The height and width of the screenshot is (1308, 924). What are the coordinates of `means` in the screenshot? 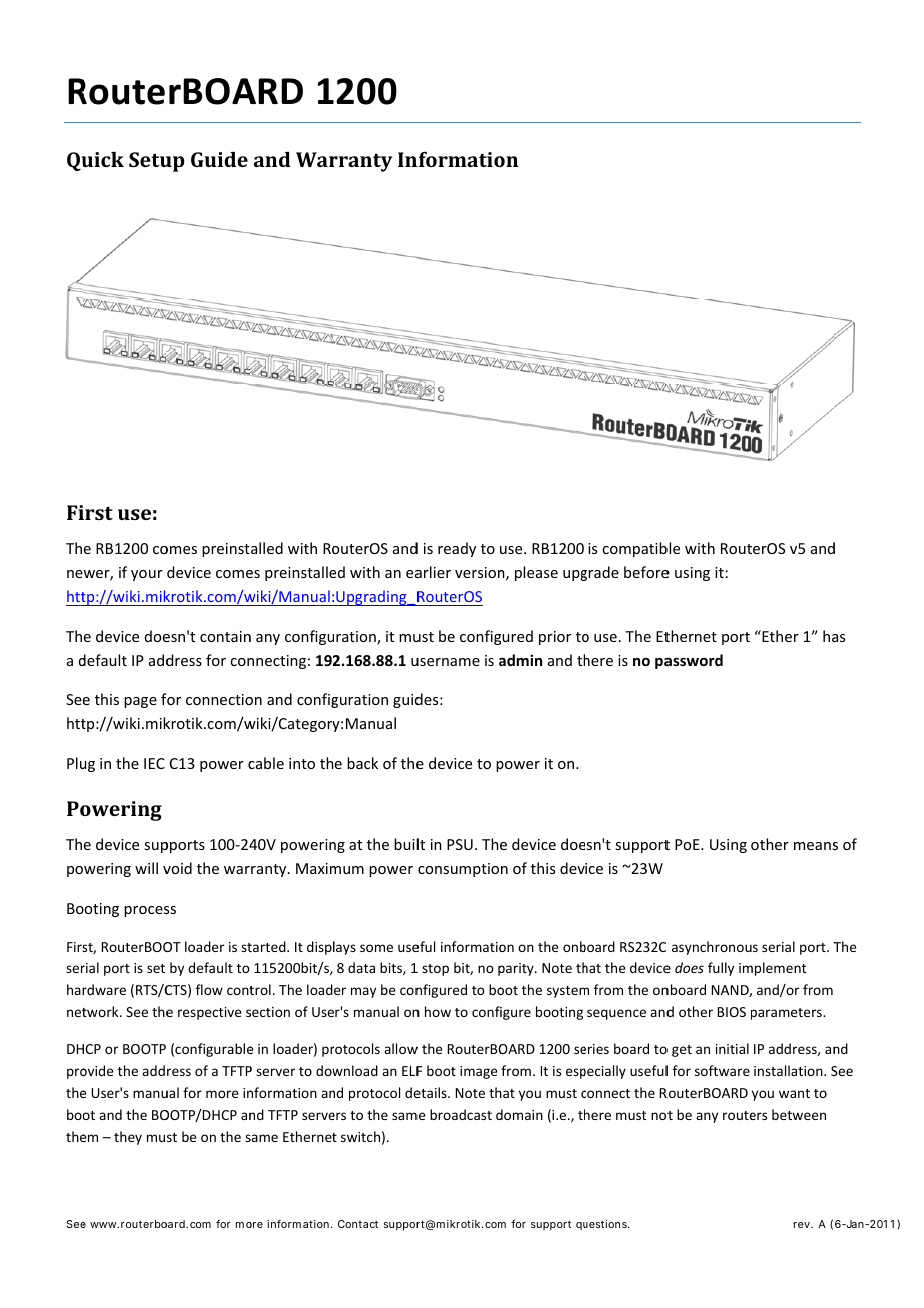 It's located at (816, 846).
